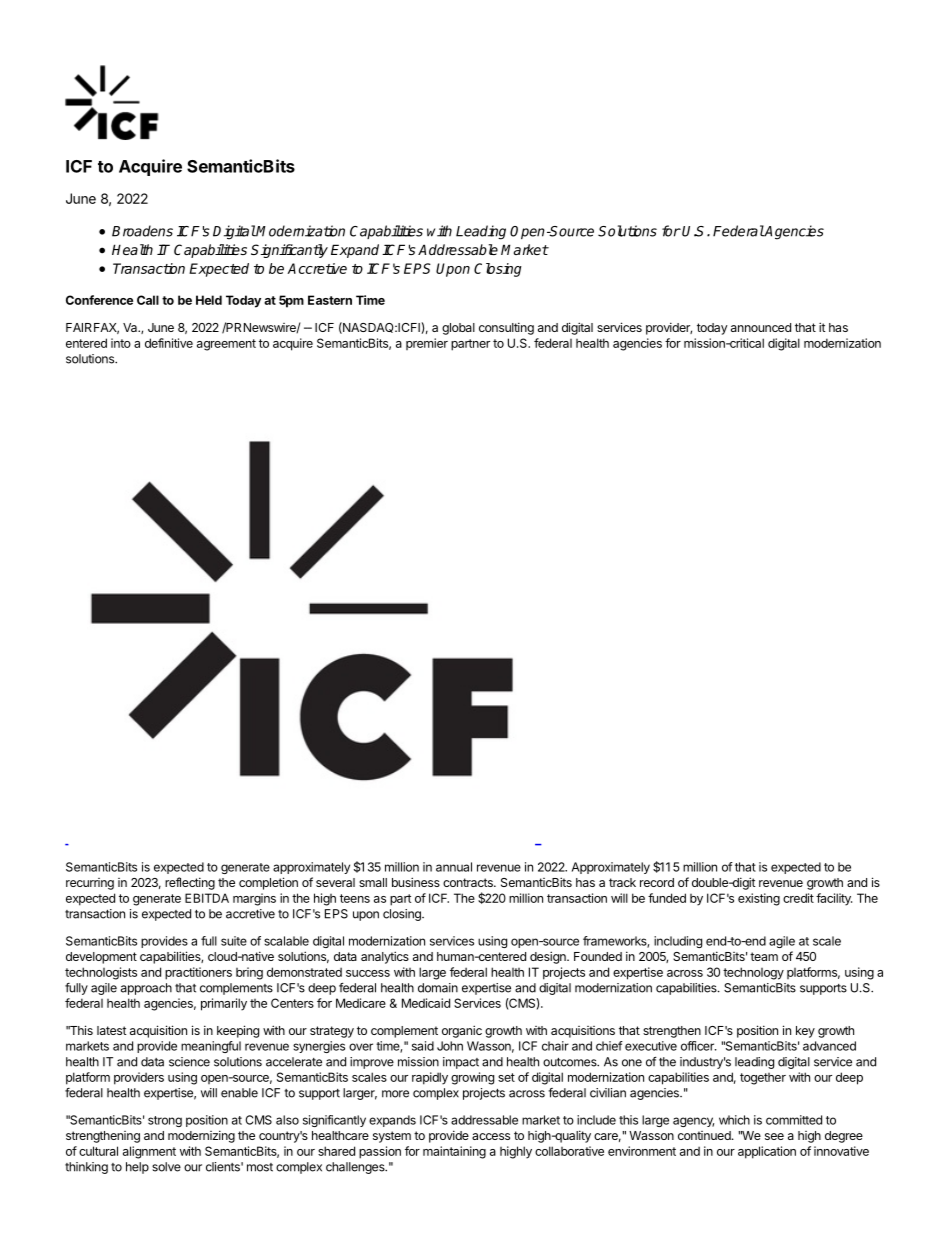 The height and width of the screenshot is (1233, 952). Describe the element at coordinates (190, 883) in the screenshot. I see `reflecting` at that location.
